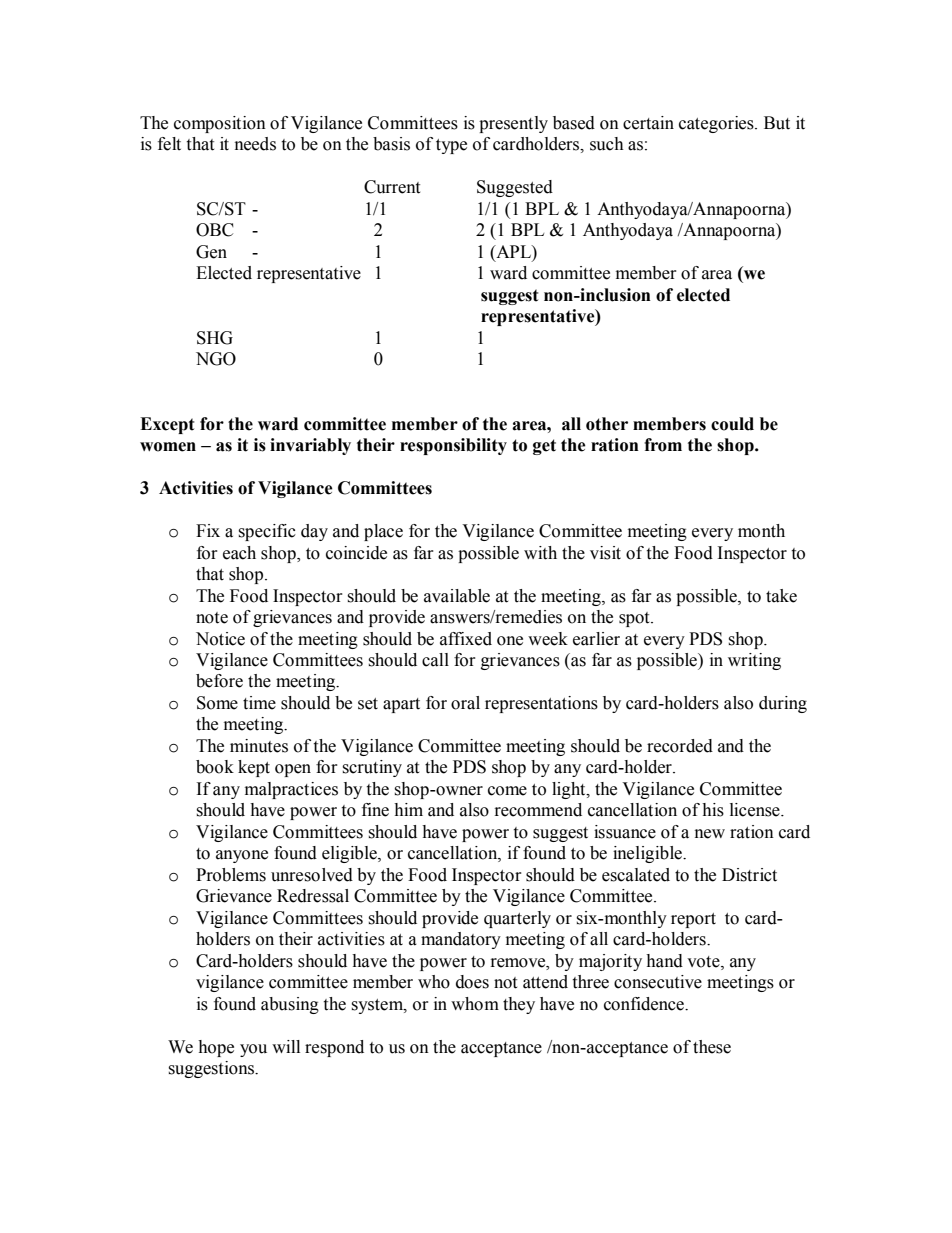 Image resolution: width=952 pixels, height=1233 pixels. I want to click on responsibility, so click(453, 446).
